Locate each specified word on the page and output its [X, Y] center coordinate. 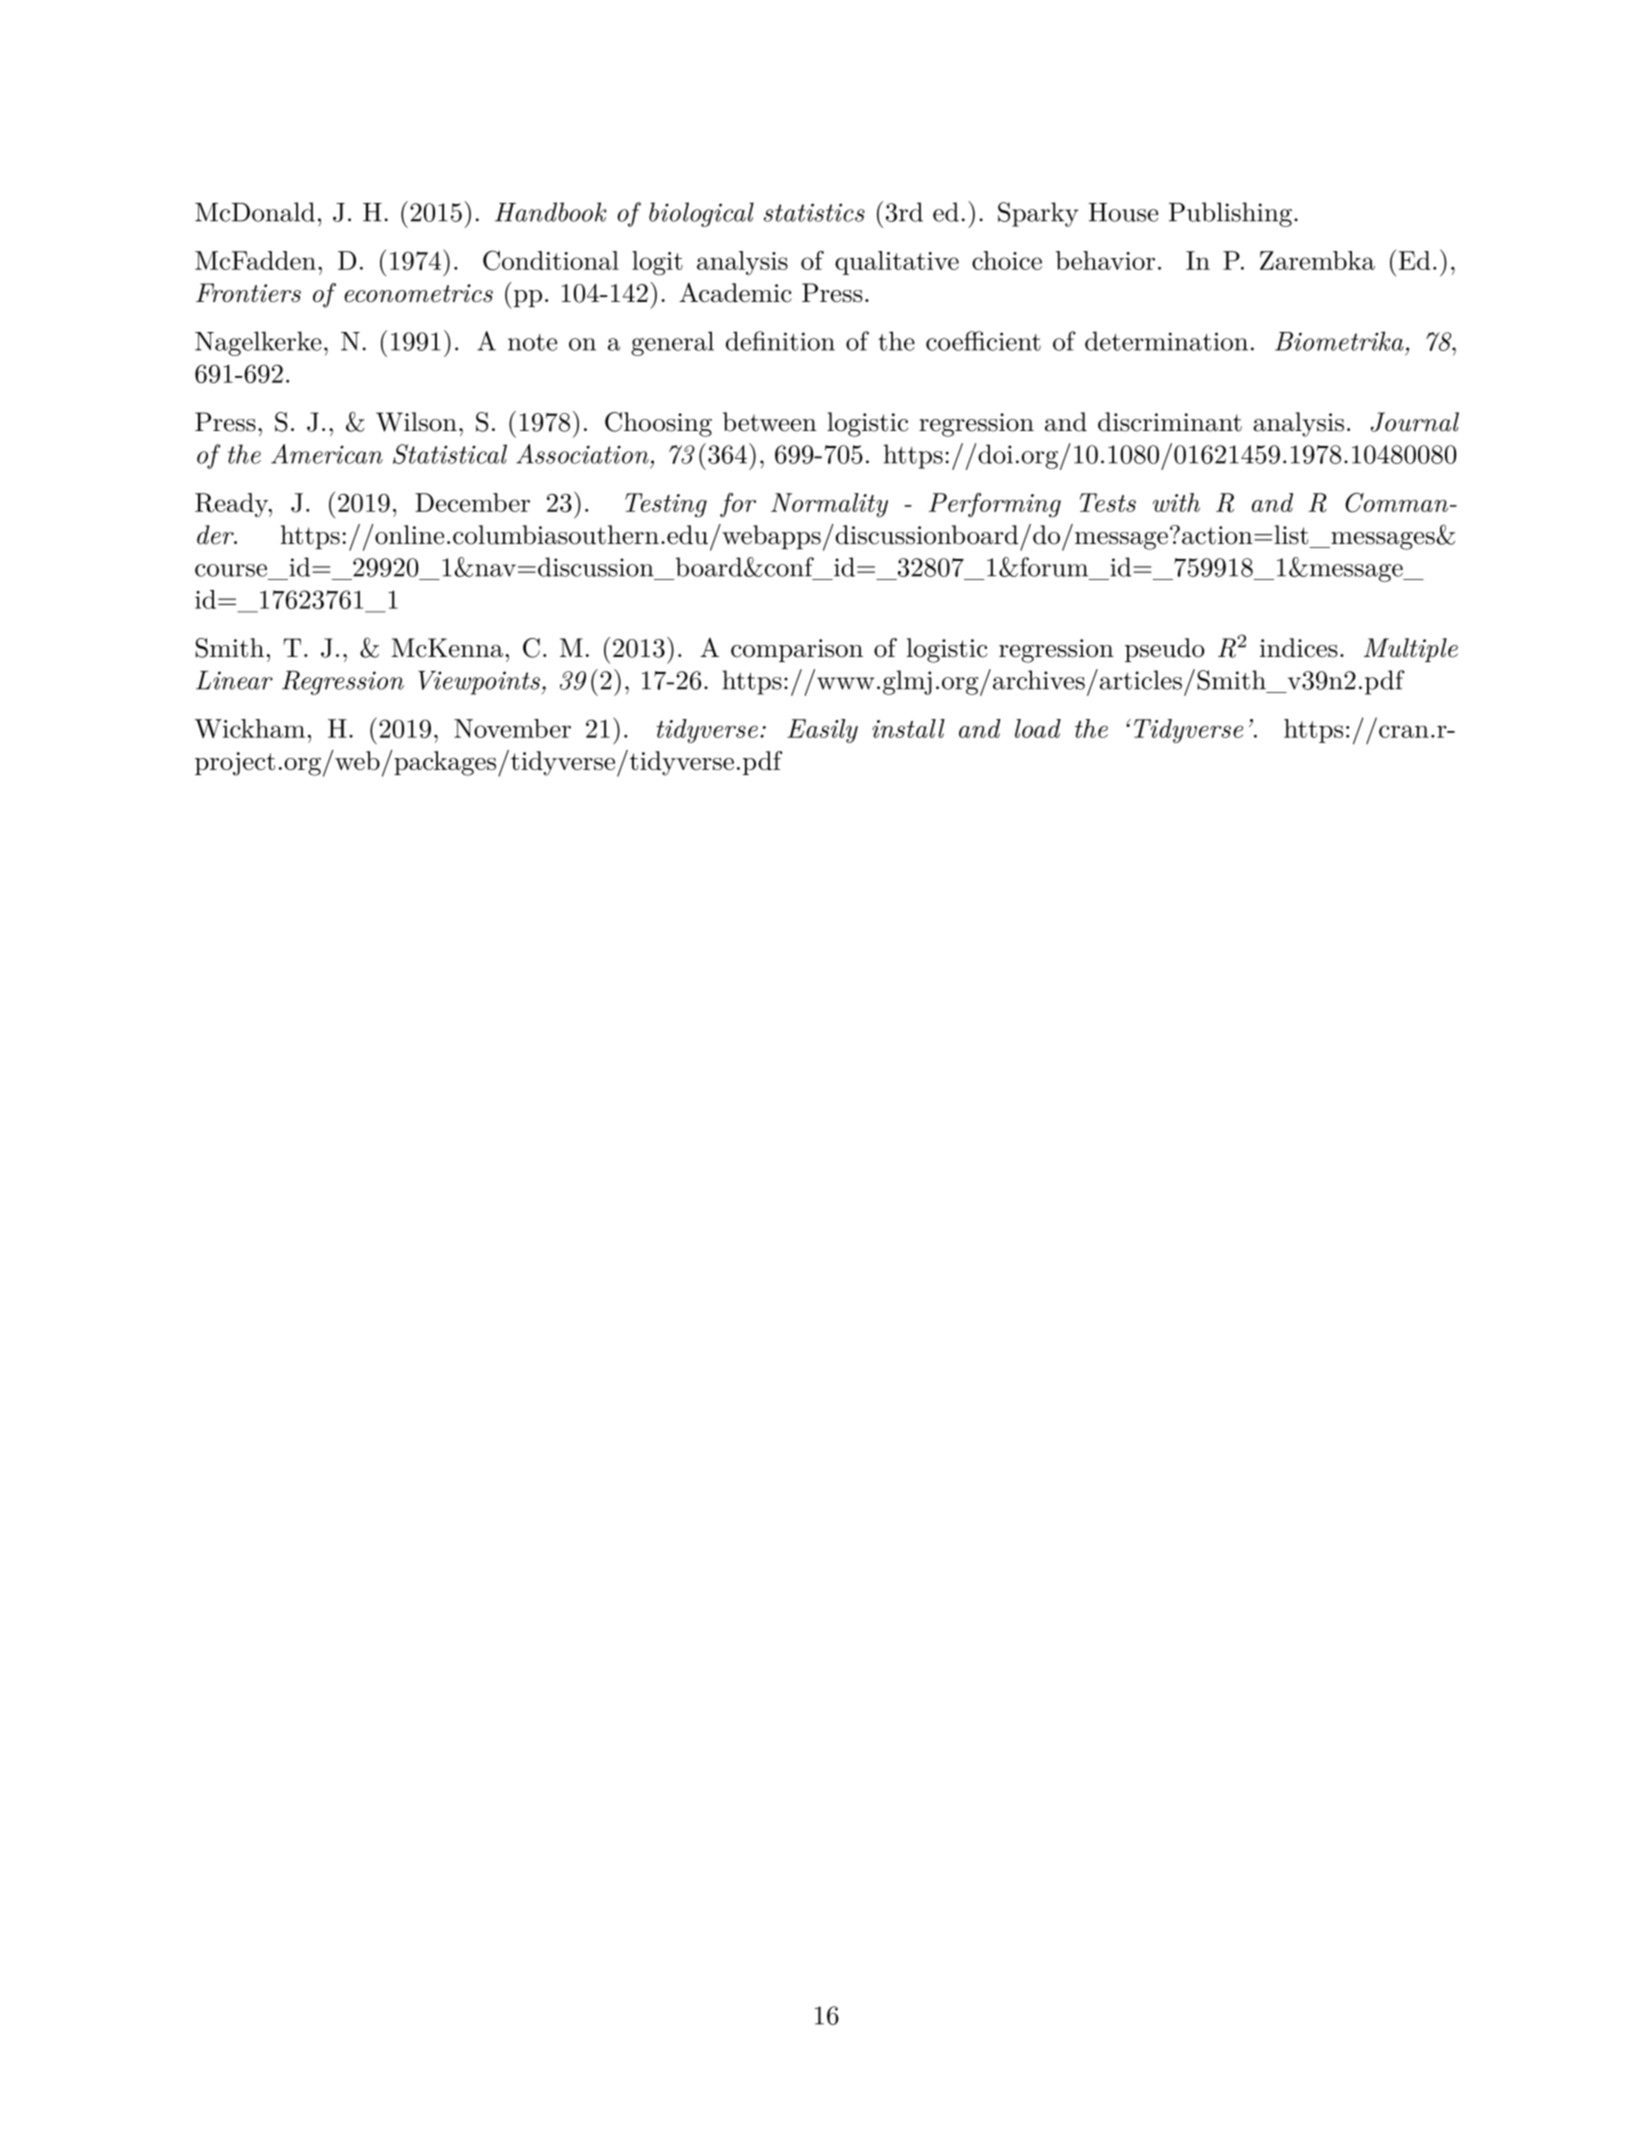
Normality [829, 505]
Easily [822, 731]
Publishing [1230, 214]
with [1176, 502]
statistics [814, 212]
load [1038, 728]
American [327, 454]
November [512, 728]
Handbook [551, 212]
